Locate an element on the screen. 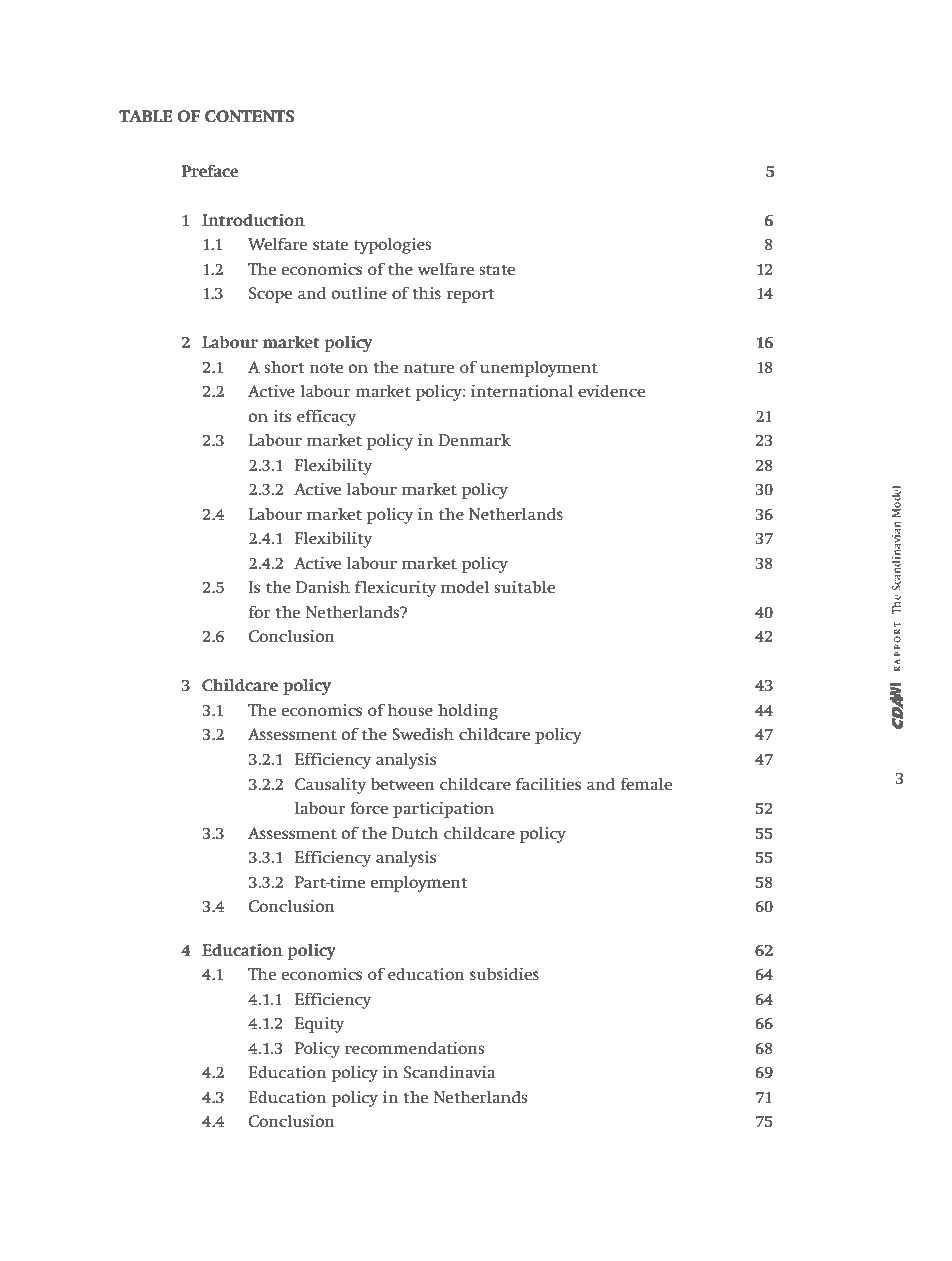 The image size is (952, 1261). house is located at coordinates (410, 710).
